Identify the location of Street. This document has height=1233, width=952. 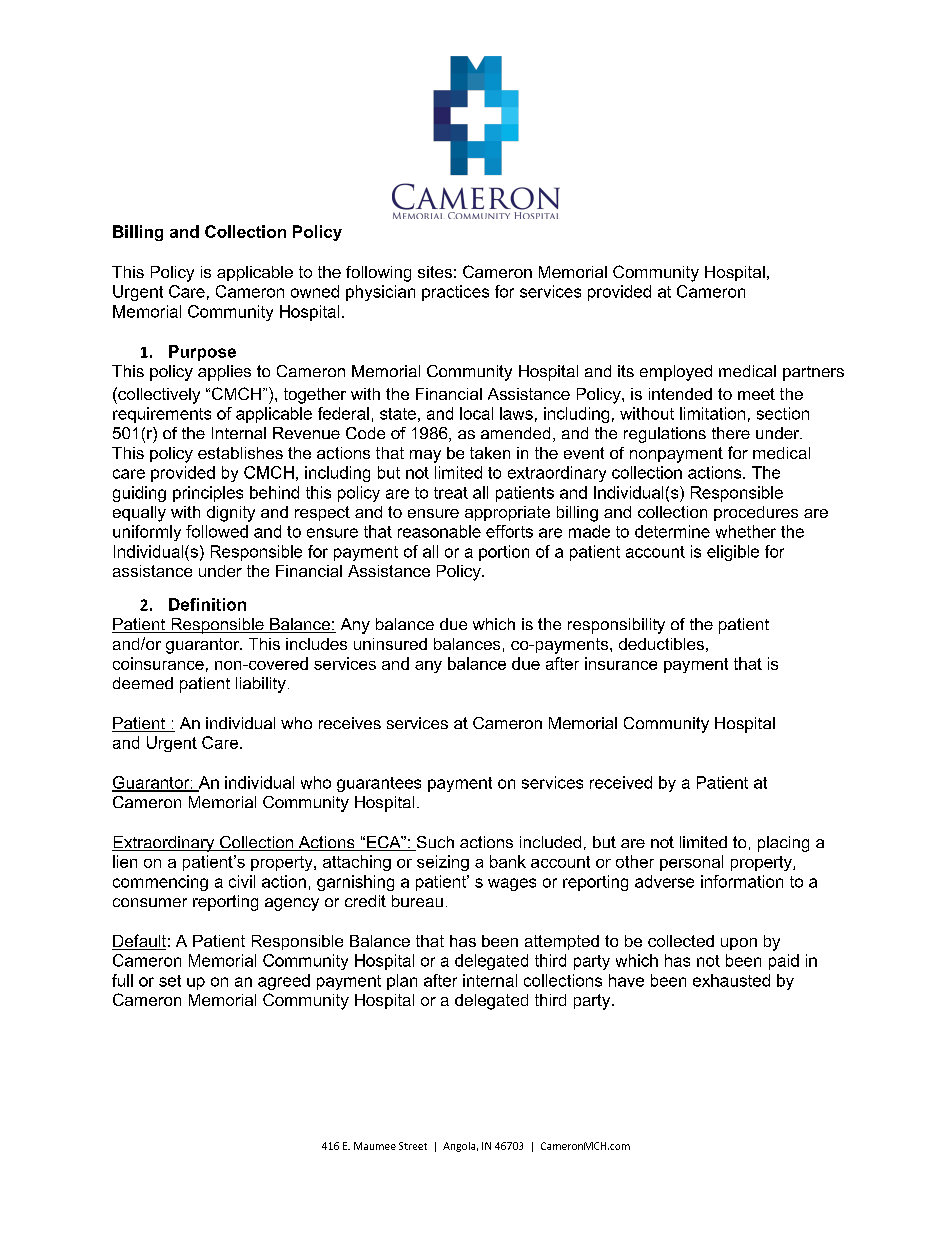
(413, 1146).
